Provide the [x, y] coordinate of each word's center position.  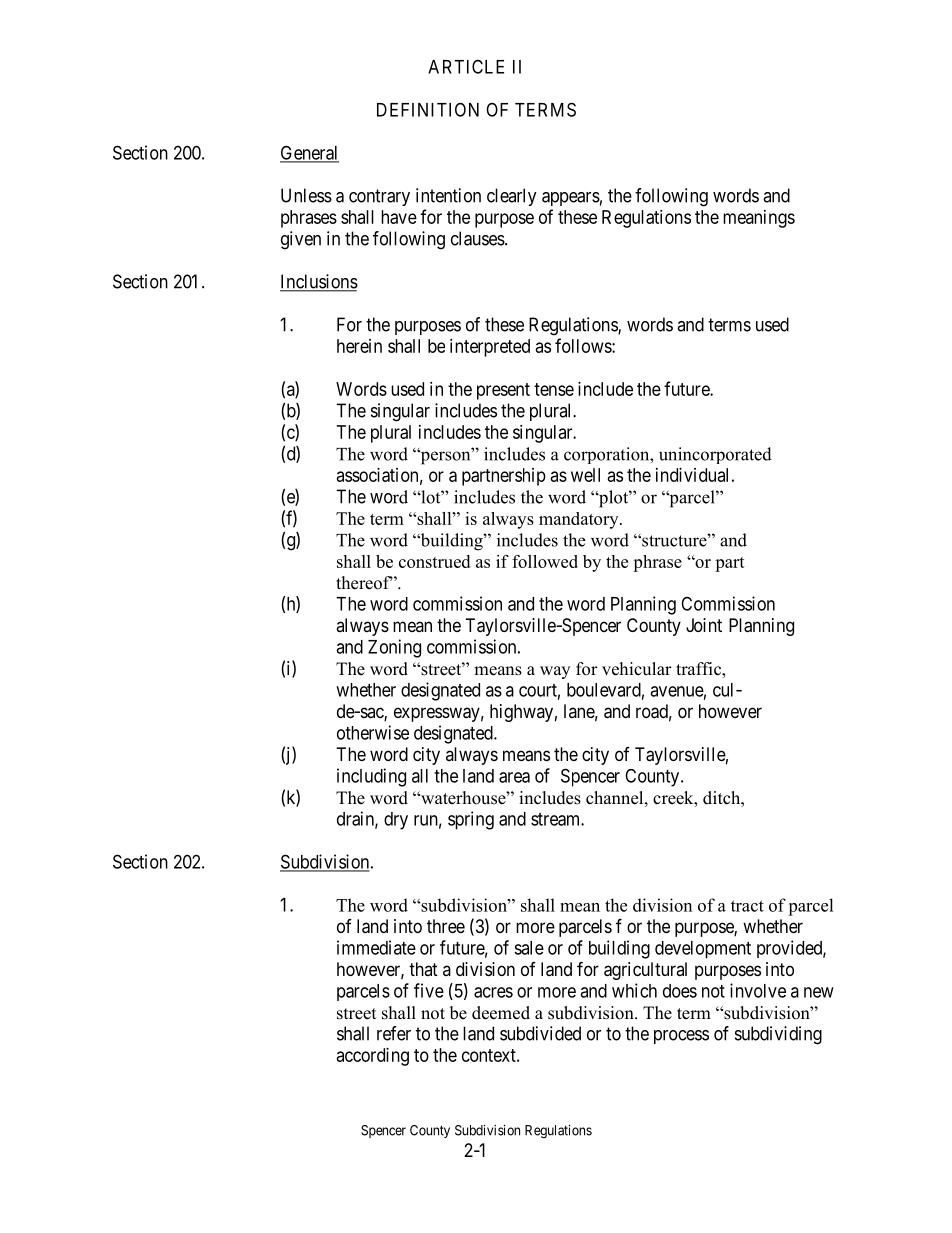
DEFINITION [428, 109]
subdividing [778, 1035]
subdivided [540, 1033]
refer [394, 1033]
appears [571, 199]
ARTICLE [466, 66]
